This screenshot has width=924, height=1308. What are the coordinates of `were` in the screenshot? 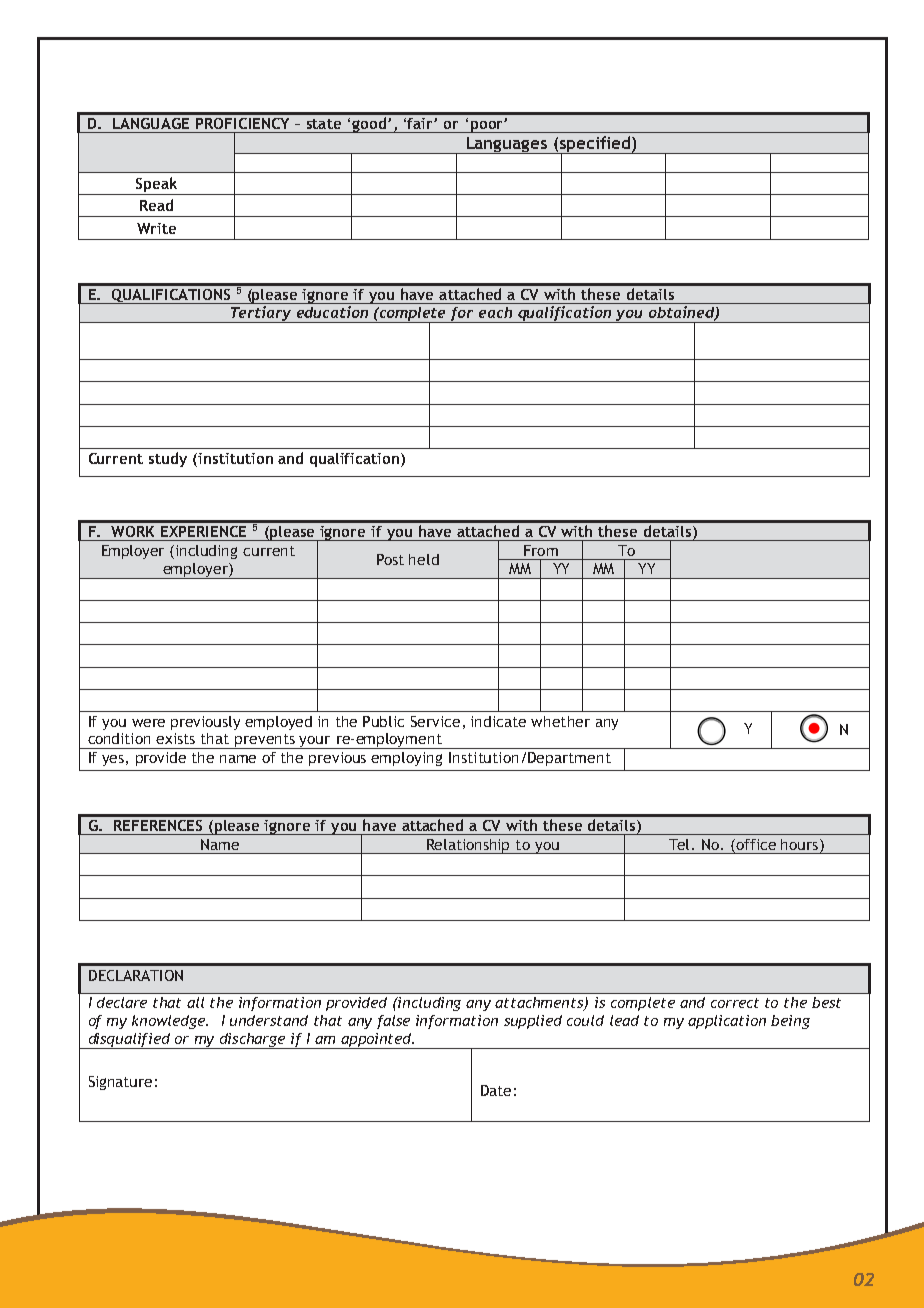 It's located at (148, 723).
